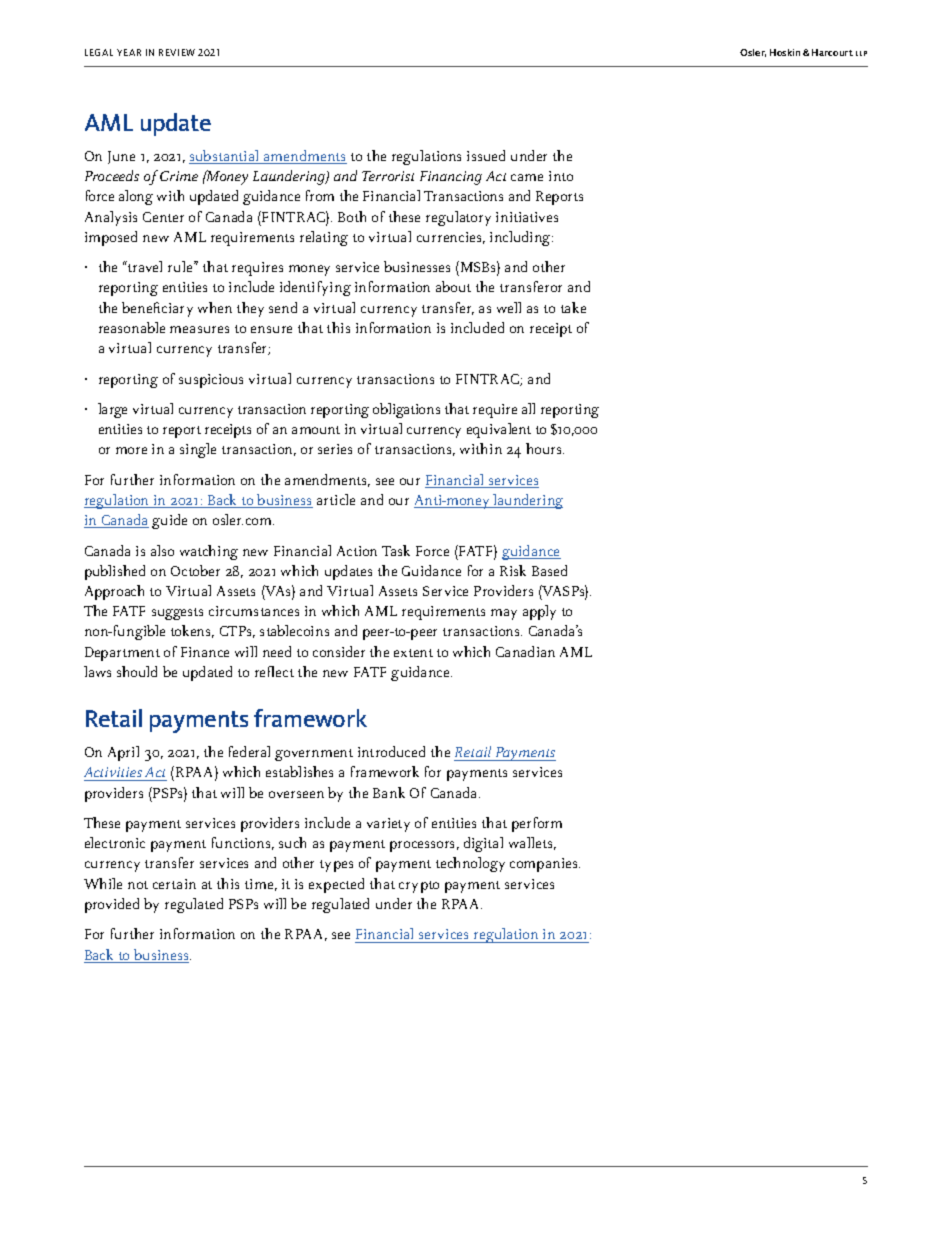  What do you see at coordinates (832, 52) in the screenshot?
I see `Harcourt` at bounding box center [832, 52].
